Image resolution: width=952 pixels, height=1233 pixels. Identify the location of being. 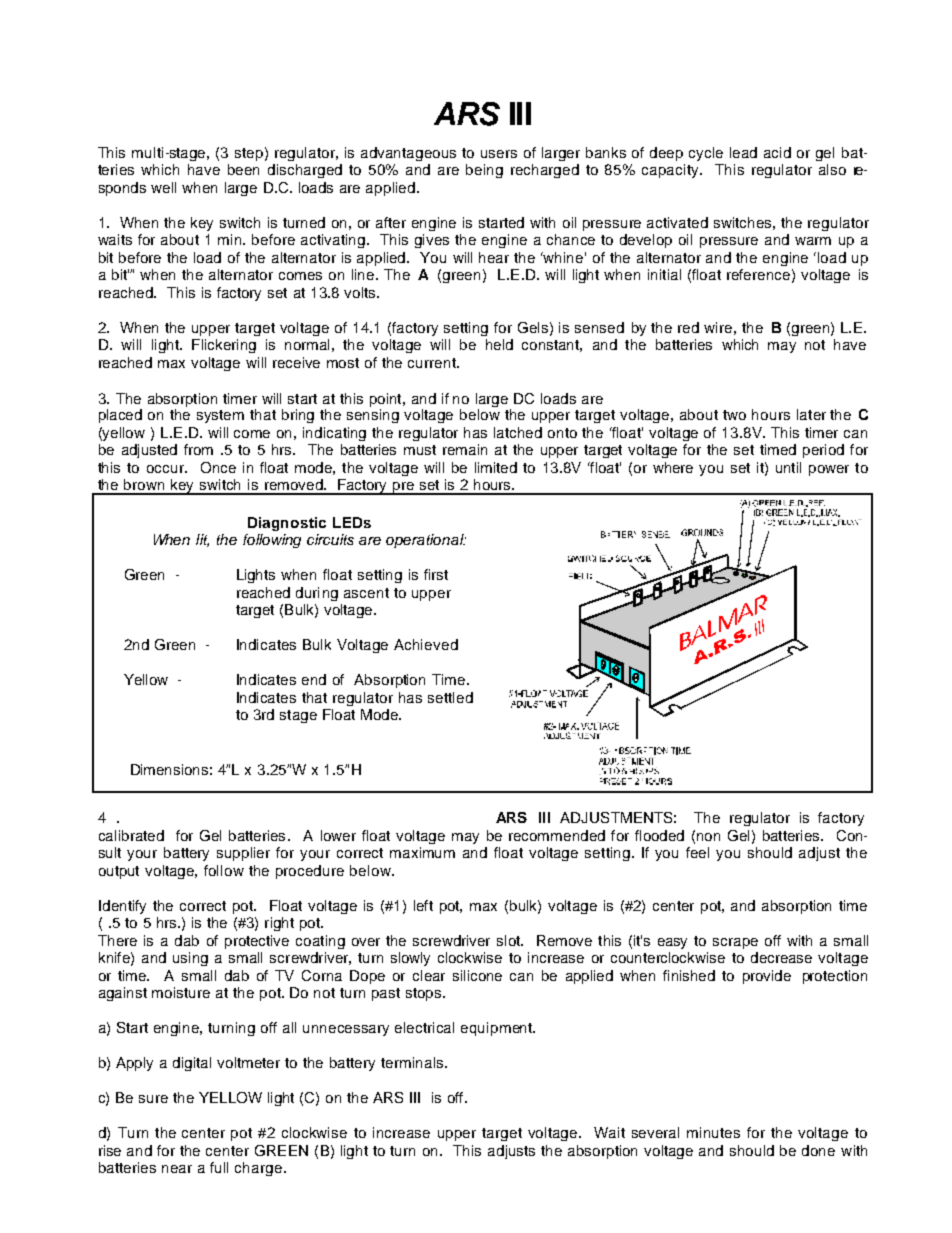
(484, 171).
